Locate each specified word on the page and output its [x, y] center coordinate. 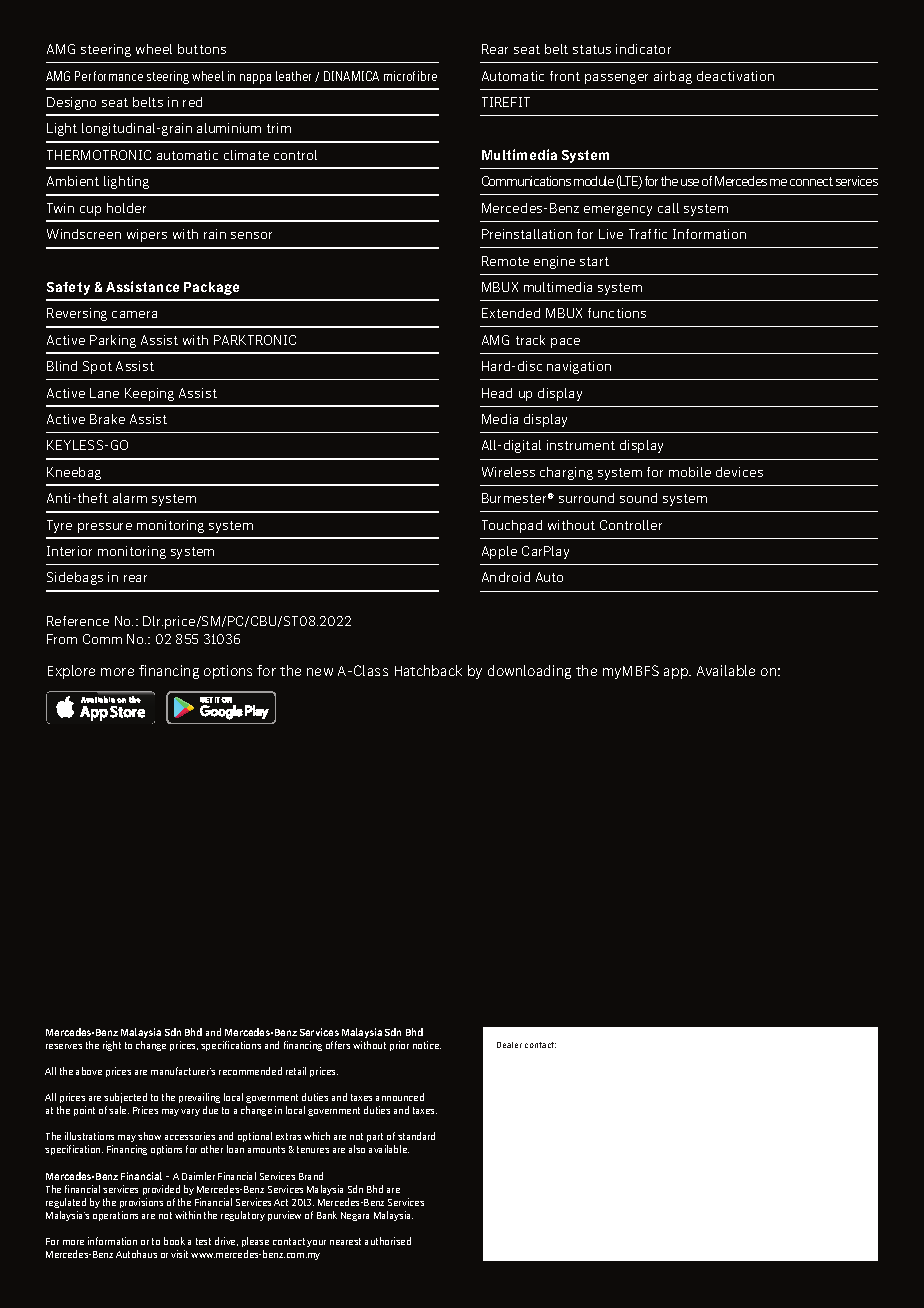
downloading [529, 672]
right [112, 1046]
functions [617, 313]
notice [427, 1045]
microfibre [410, 76]
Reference [78, 621]
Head [497, 393]
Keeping [149, 394]
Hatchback [428, 670]
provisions [141, 1203]
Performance [109, 76]
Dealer [509, 1045]
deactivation [735, 76]
